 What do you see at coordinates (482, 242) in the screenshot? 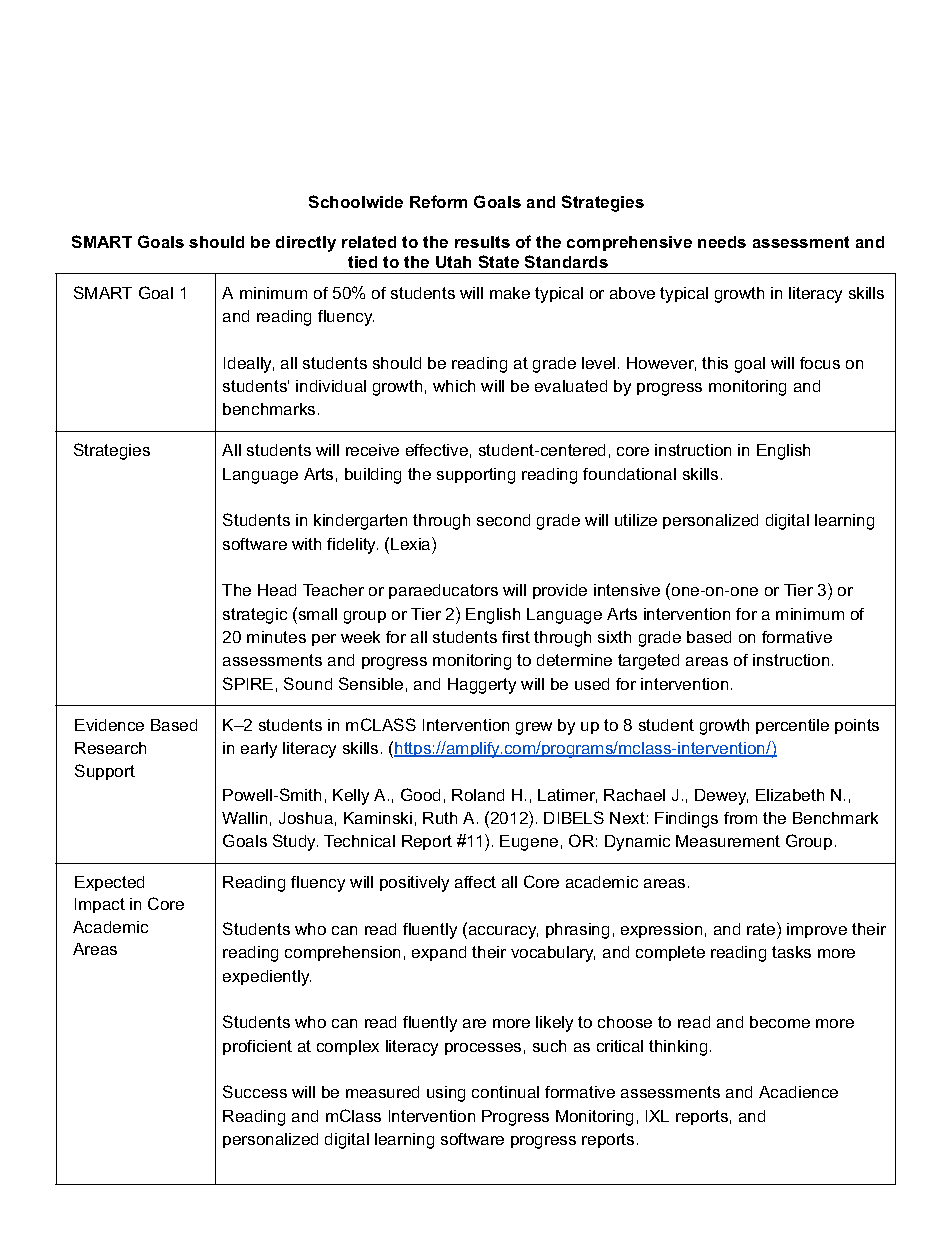
I see `results` at bounding box center [482, 242].
